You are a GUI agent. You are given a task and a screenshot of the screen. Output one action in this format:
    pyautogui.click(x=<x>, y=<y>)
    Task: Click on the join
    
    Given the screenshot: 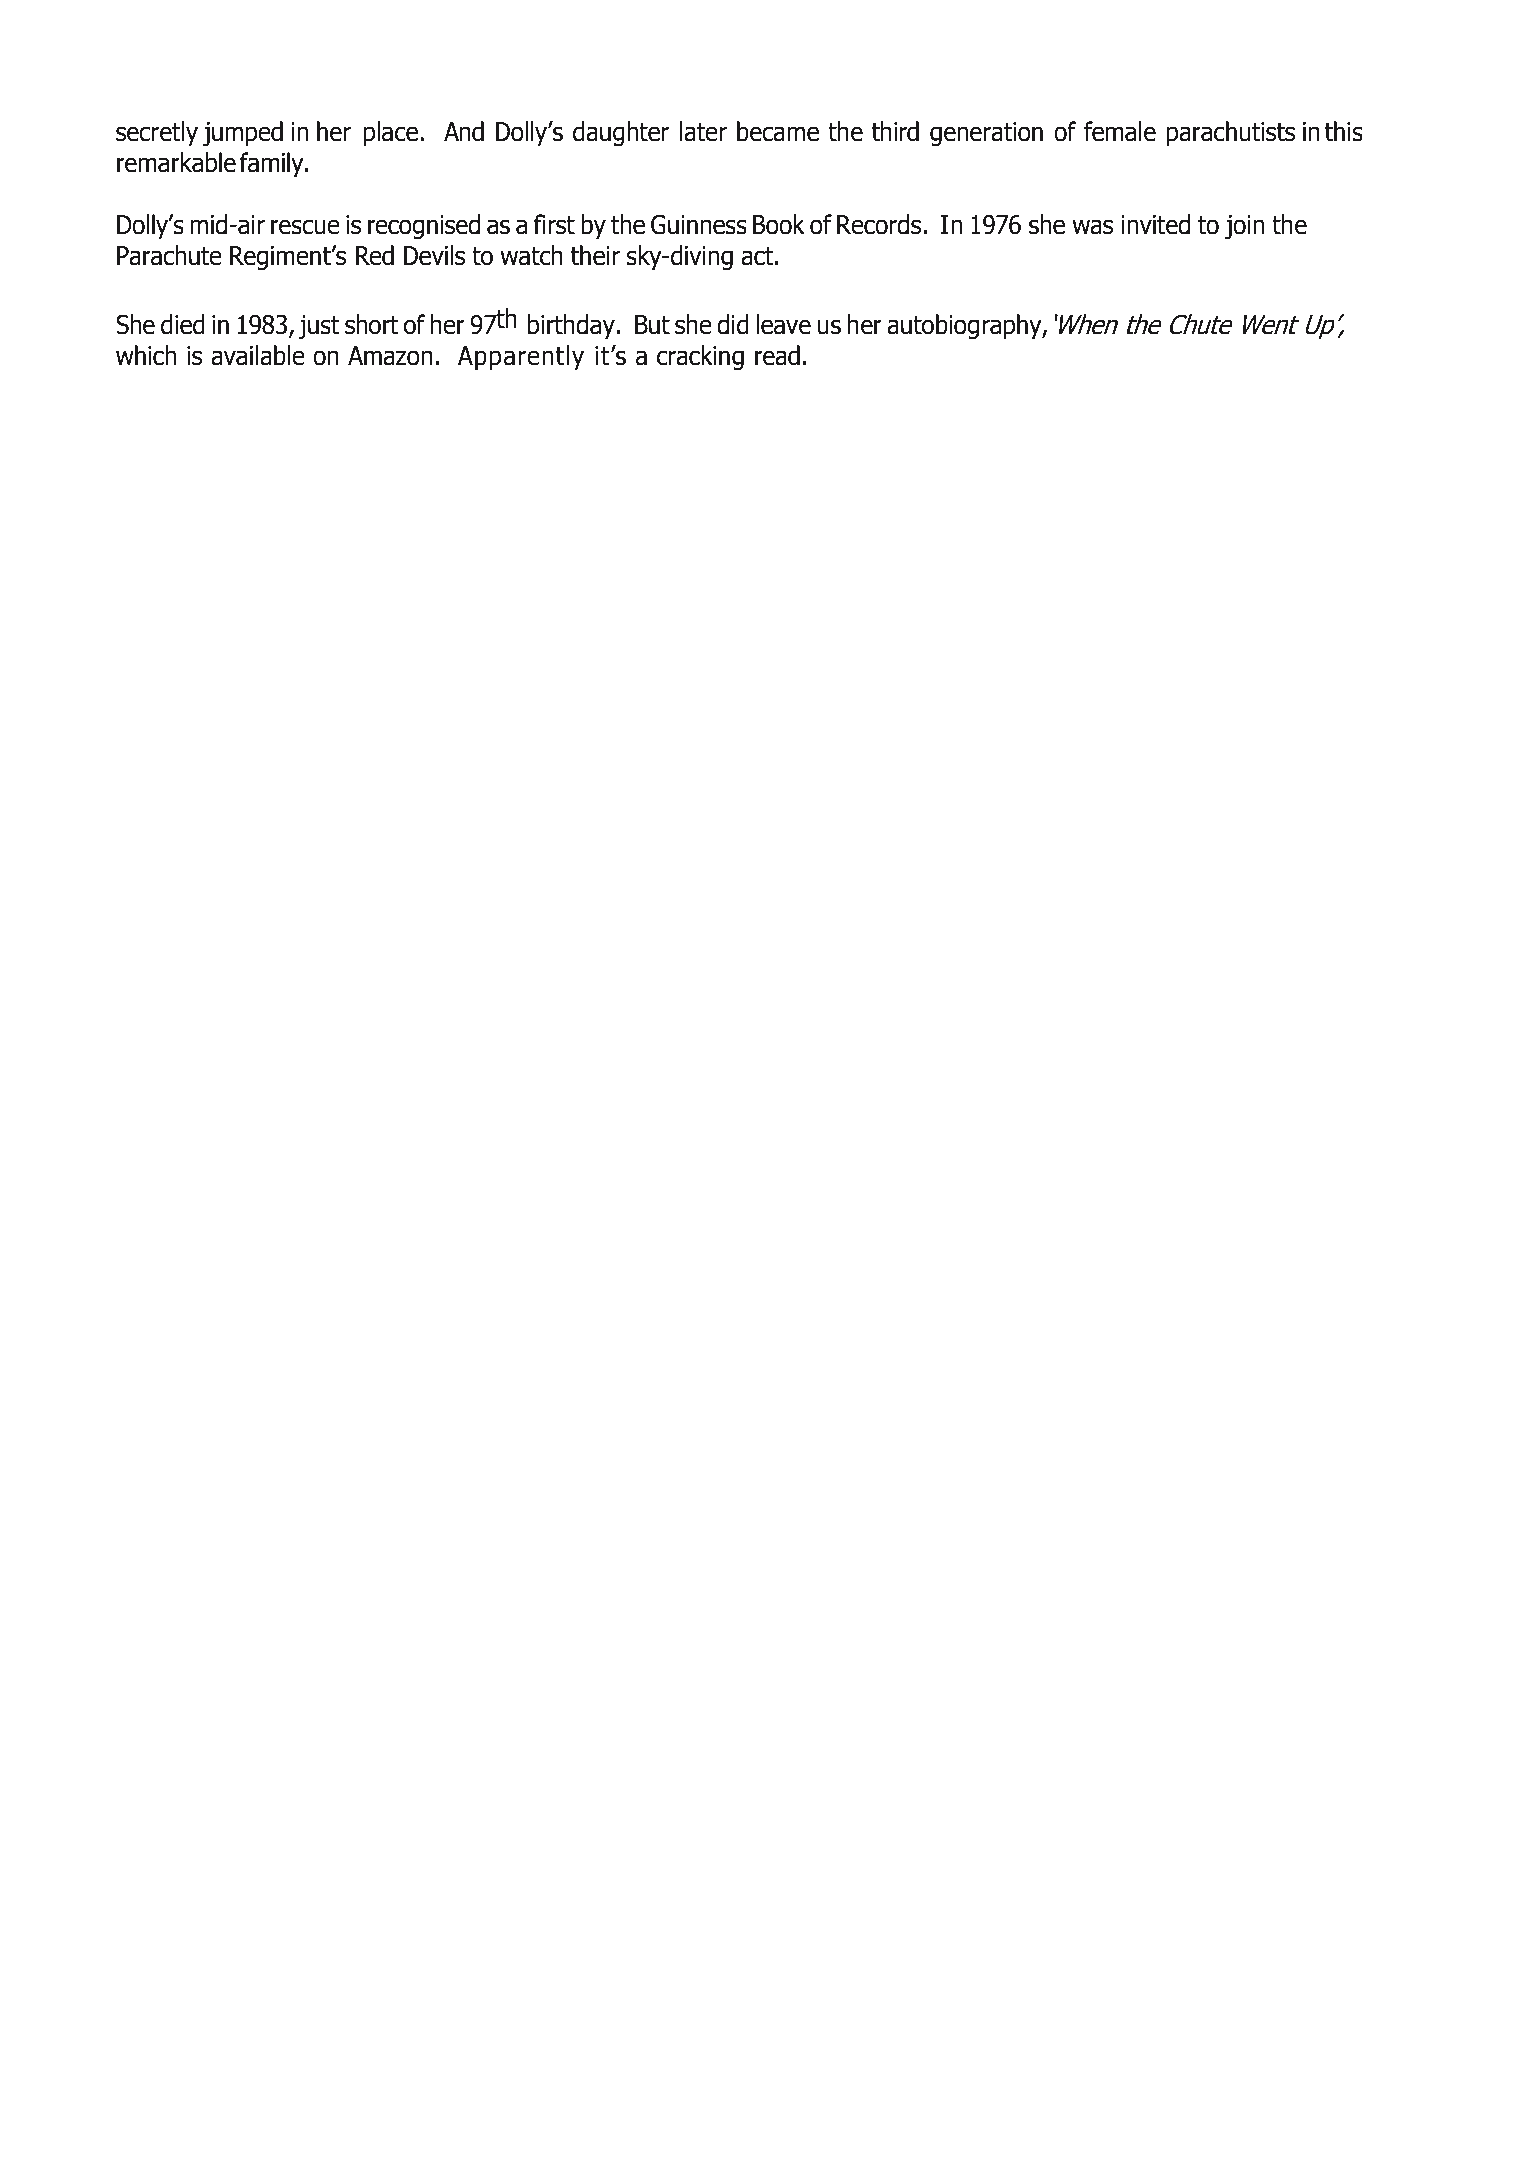 What is the action you would take?
    pyautogui.click(x=1244, y=227)
